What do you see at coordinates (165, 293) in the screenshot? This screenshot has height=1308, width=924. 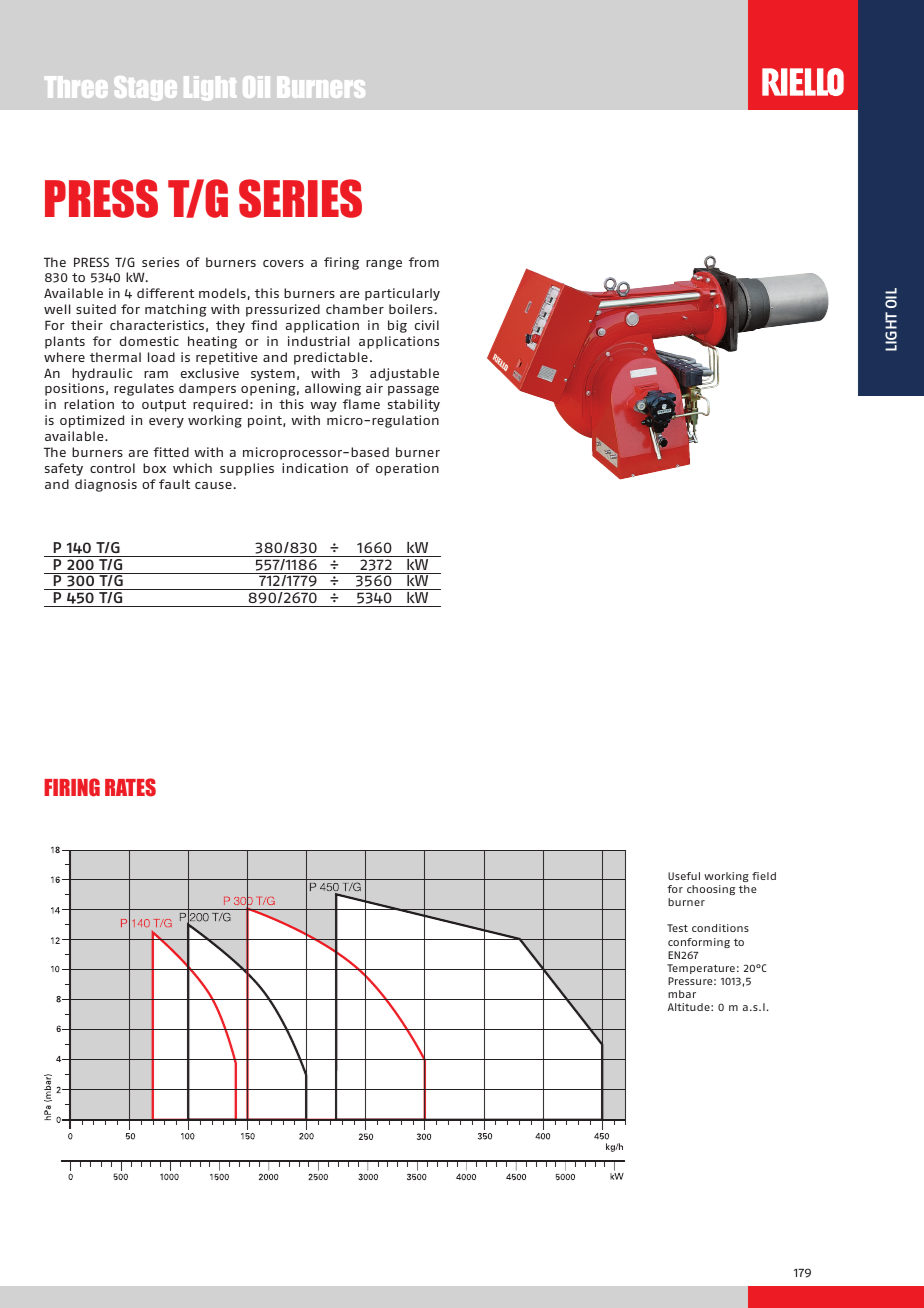 I see `different` at bounding box center [165, 293].
